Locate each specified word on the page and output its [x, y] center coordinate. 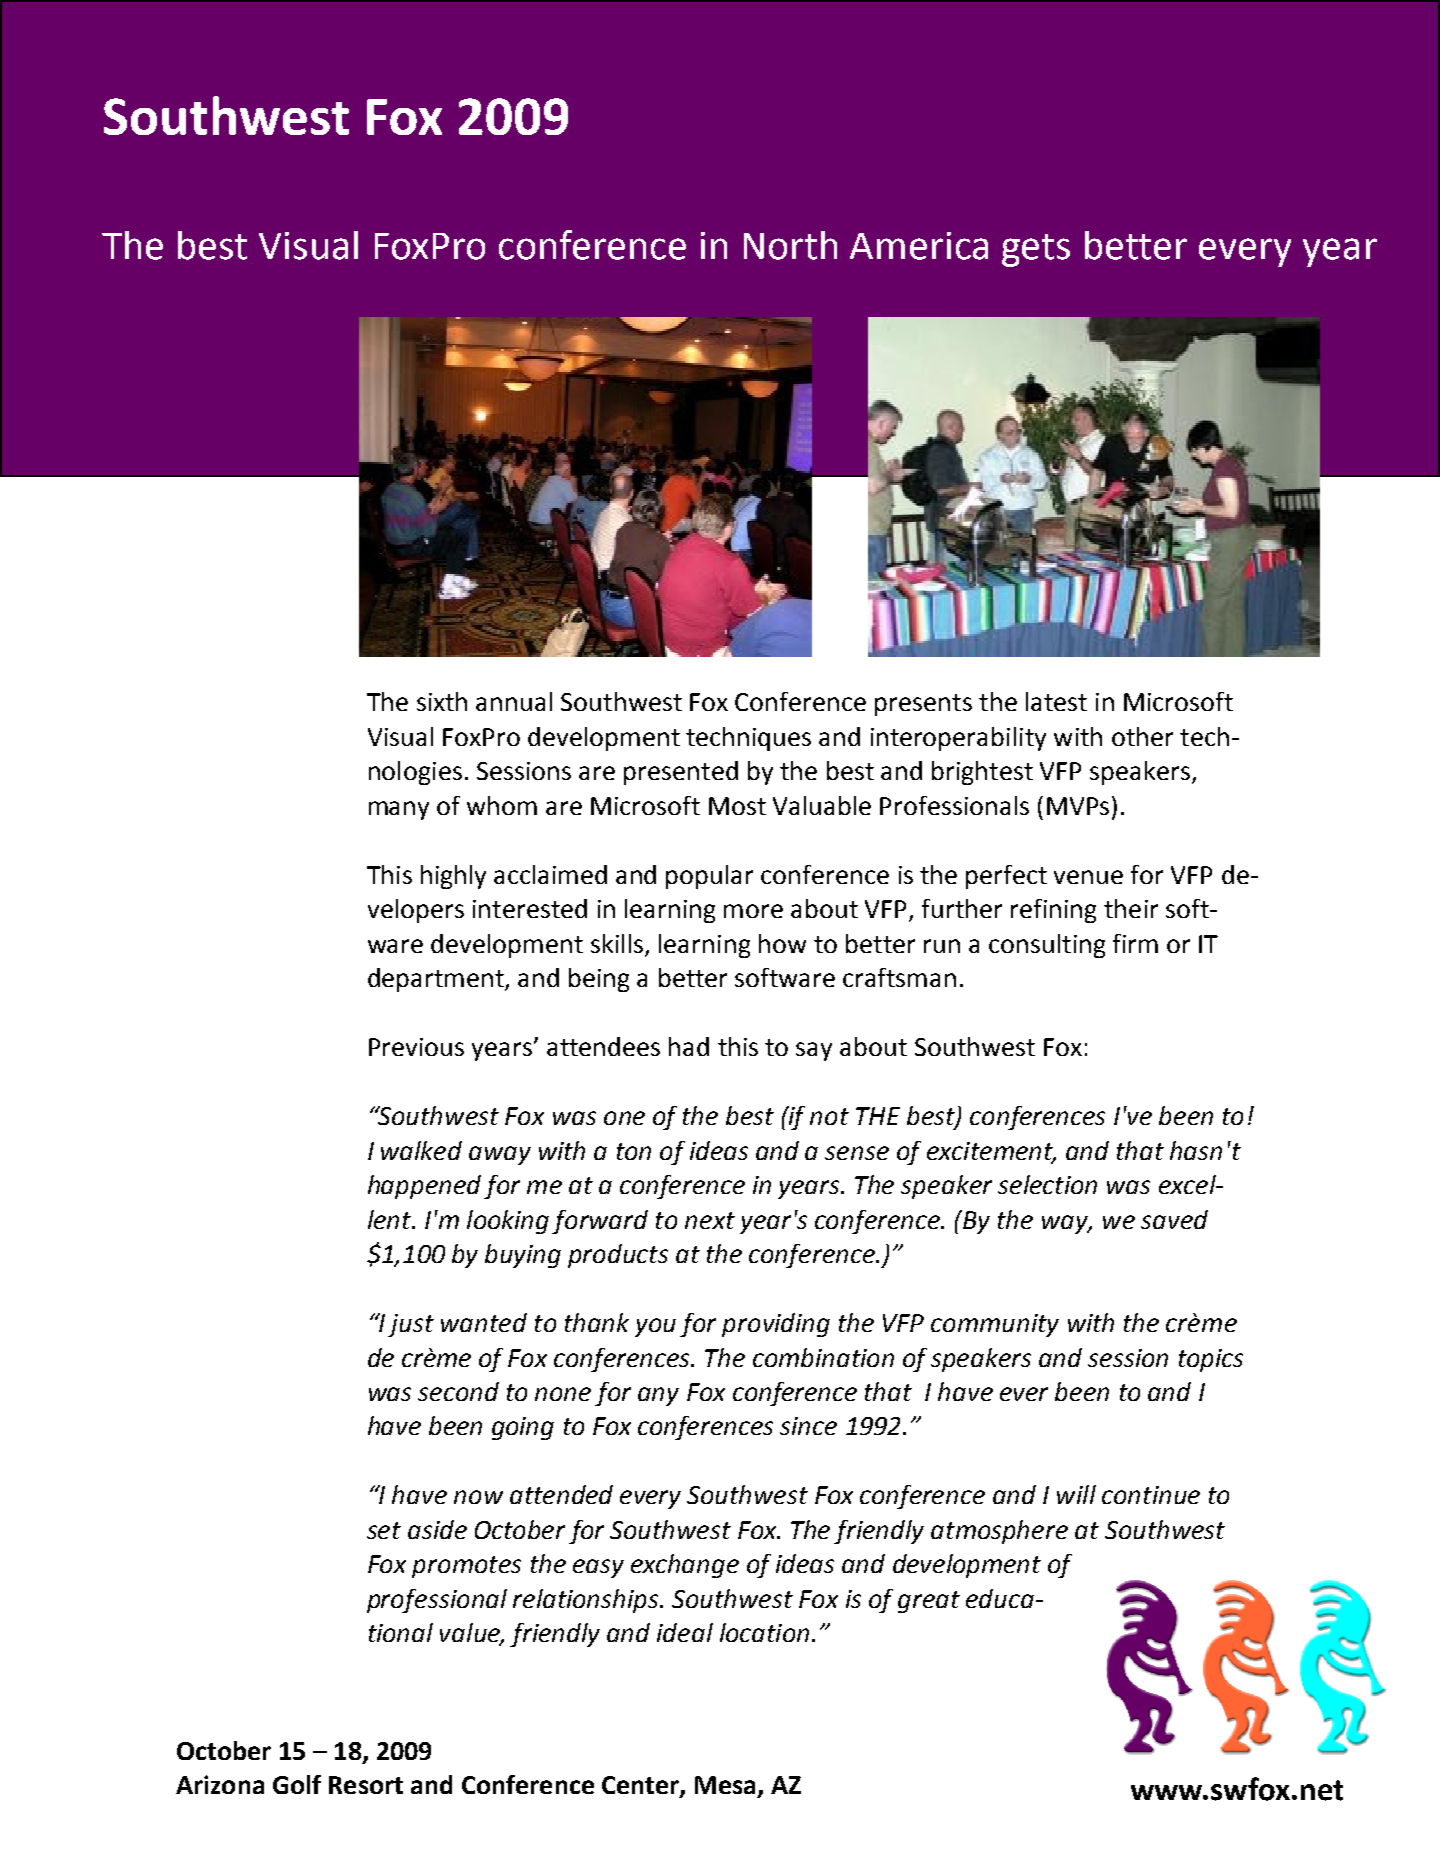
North [790, 245]
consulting [1047, 946]
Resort [366, 1785]
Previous [416, 1047]
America [919, 246]
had [689, 1046]
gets [1036, 250]
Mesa [725, 1785]
